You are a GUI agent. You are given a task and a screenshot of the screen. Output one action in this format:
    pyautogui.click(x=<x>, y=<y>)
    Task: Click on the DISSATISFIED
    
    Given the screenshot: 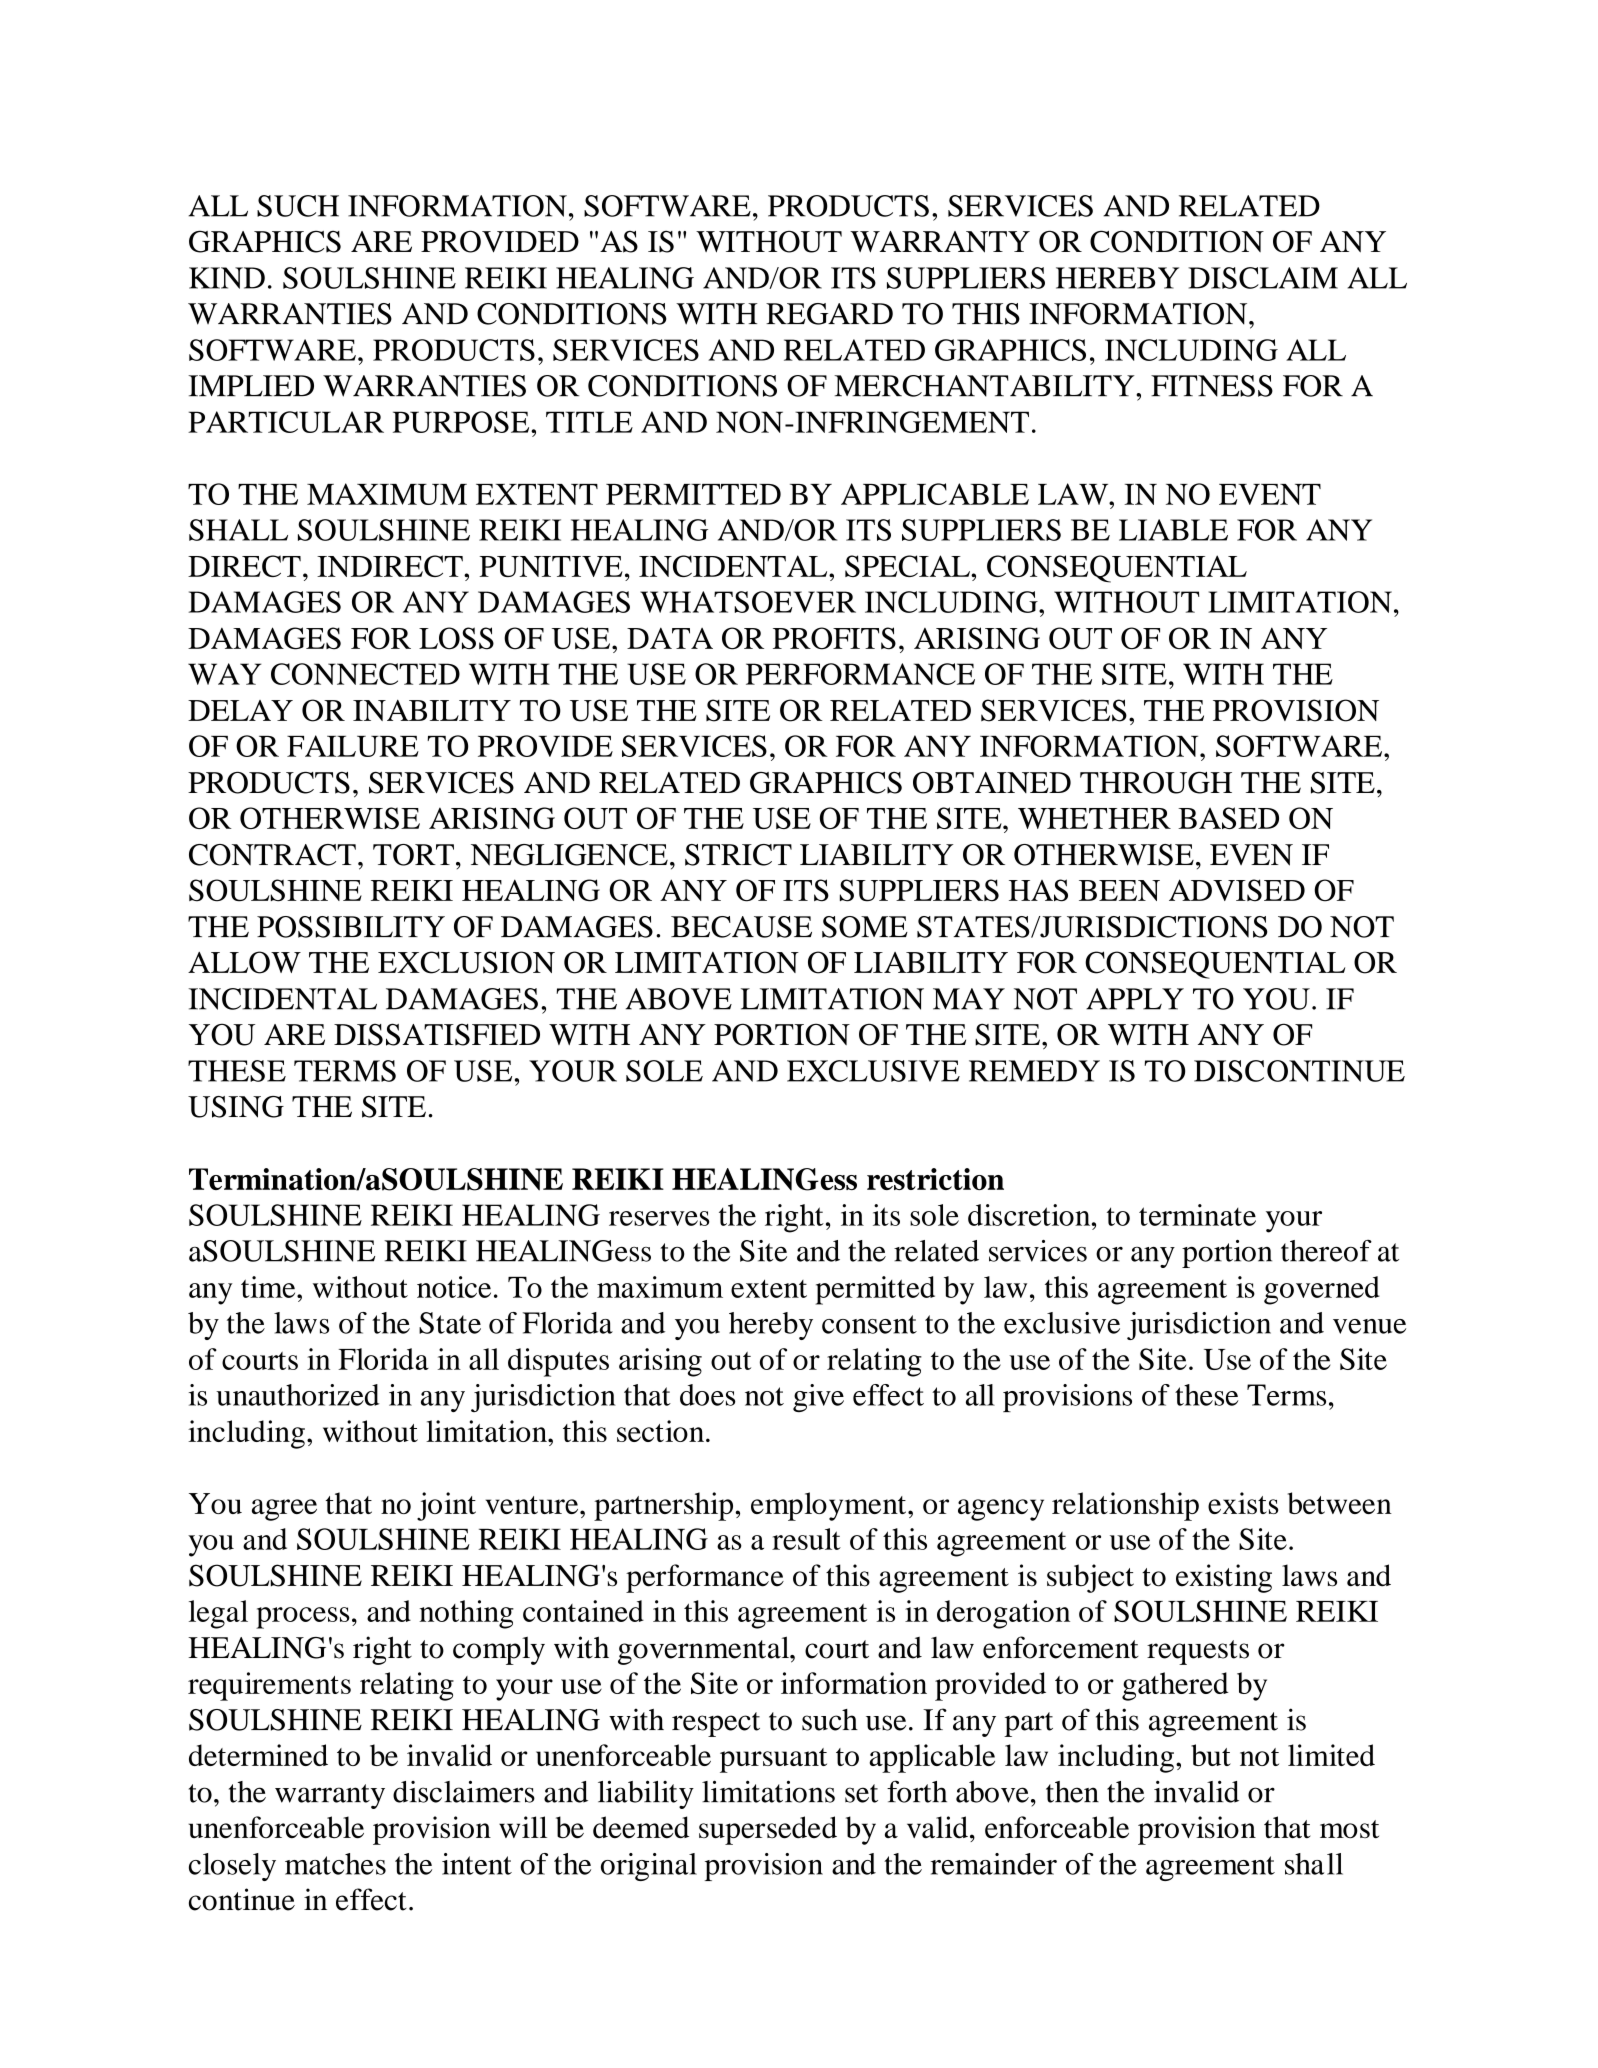 What is the action you would take?
    pyautogui.click(x=437, y=1034)
